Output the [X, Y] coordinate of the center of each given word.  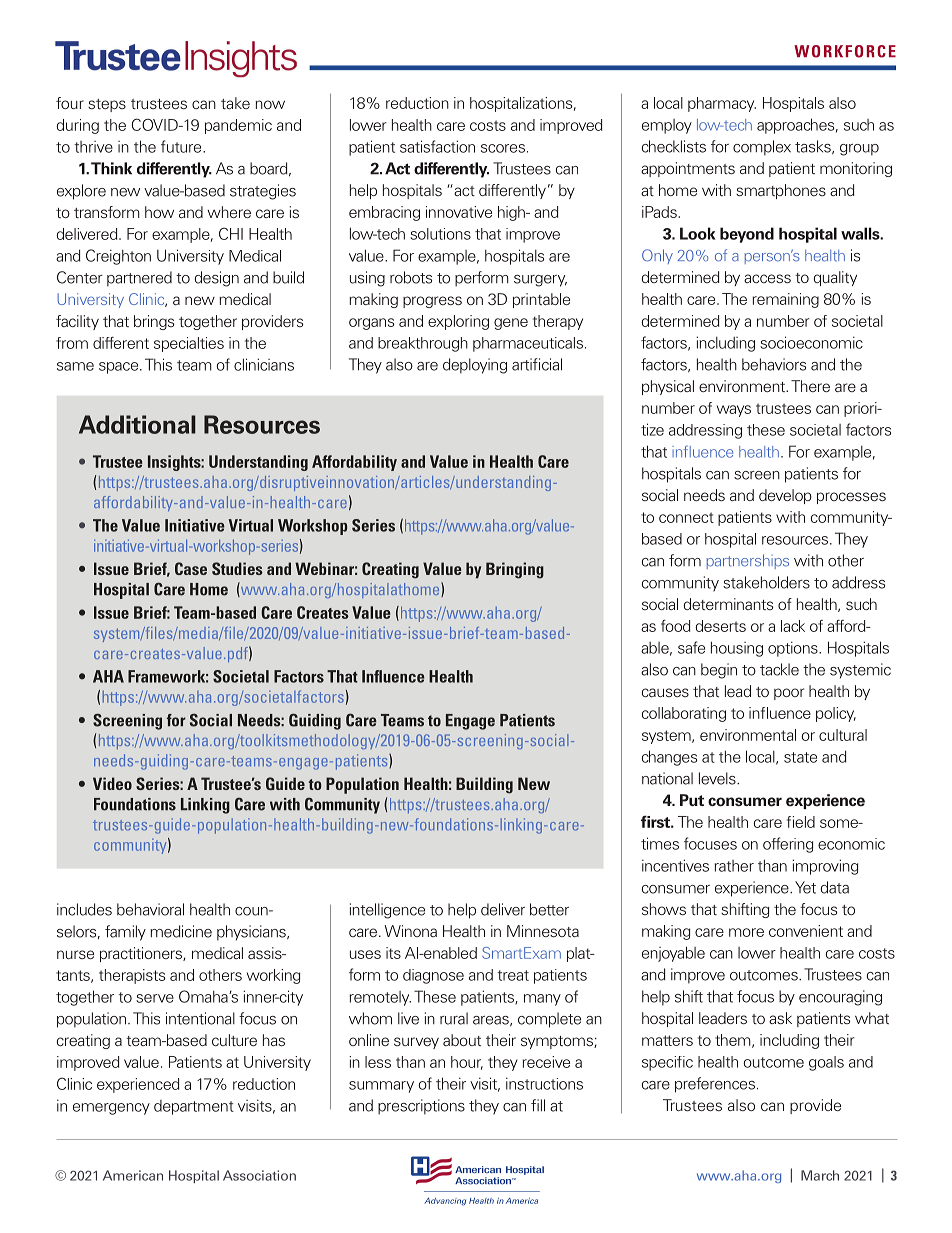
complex [762, 148]
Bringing [515, 570]
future [182, 146]
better [549, 909]
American [133, 1175]
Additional [137, 424]
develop [785, 496]
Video [112, 783]
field [801, 822]
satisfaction [437, 146]
